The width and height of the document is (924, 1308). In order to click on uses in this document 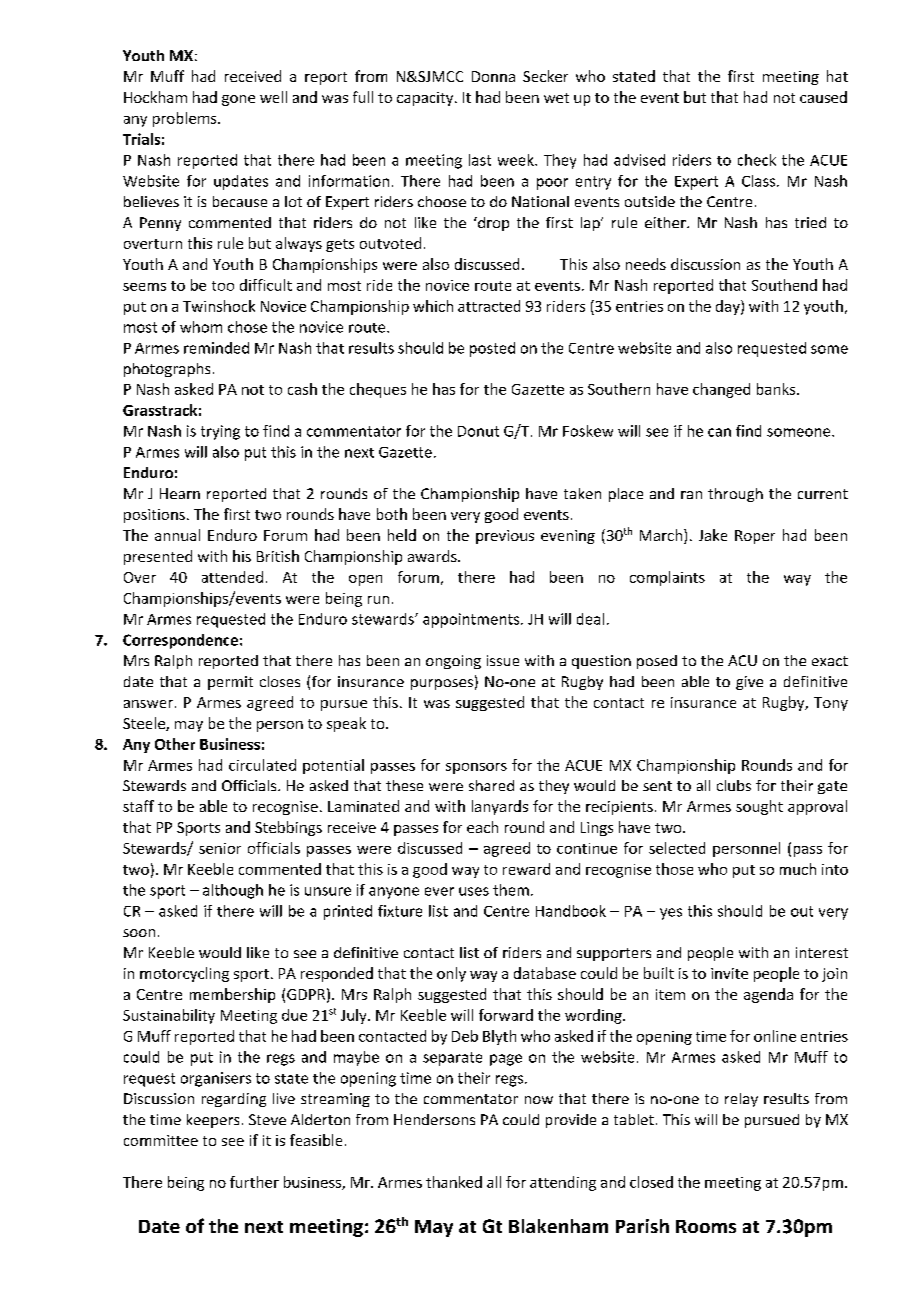, I will do `click(474, 891)`.
